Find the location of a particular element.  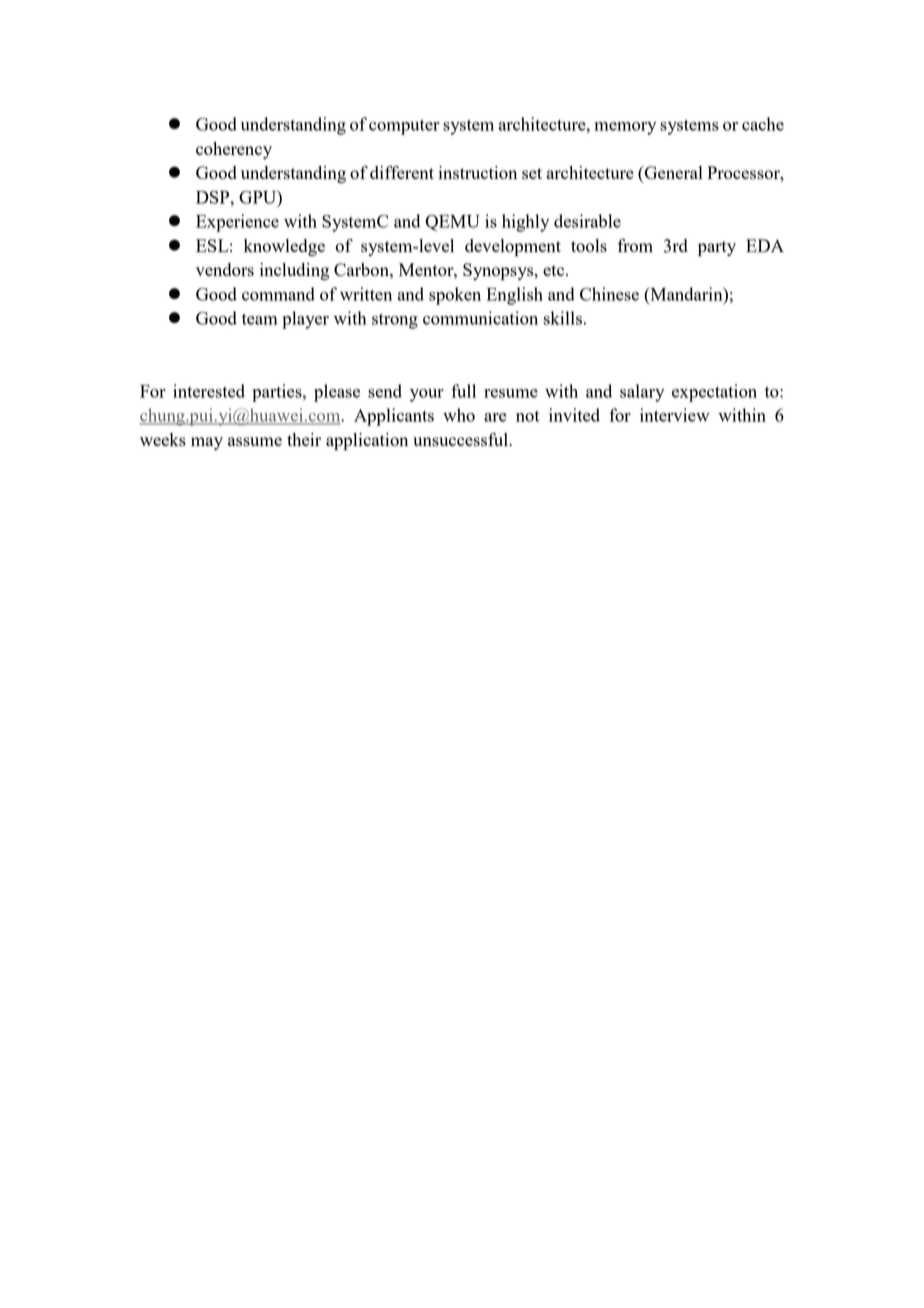

computer is located at coordinates (404, 127).
